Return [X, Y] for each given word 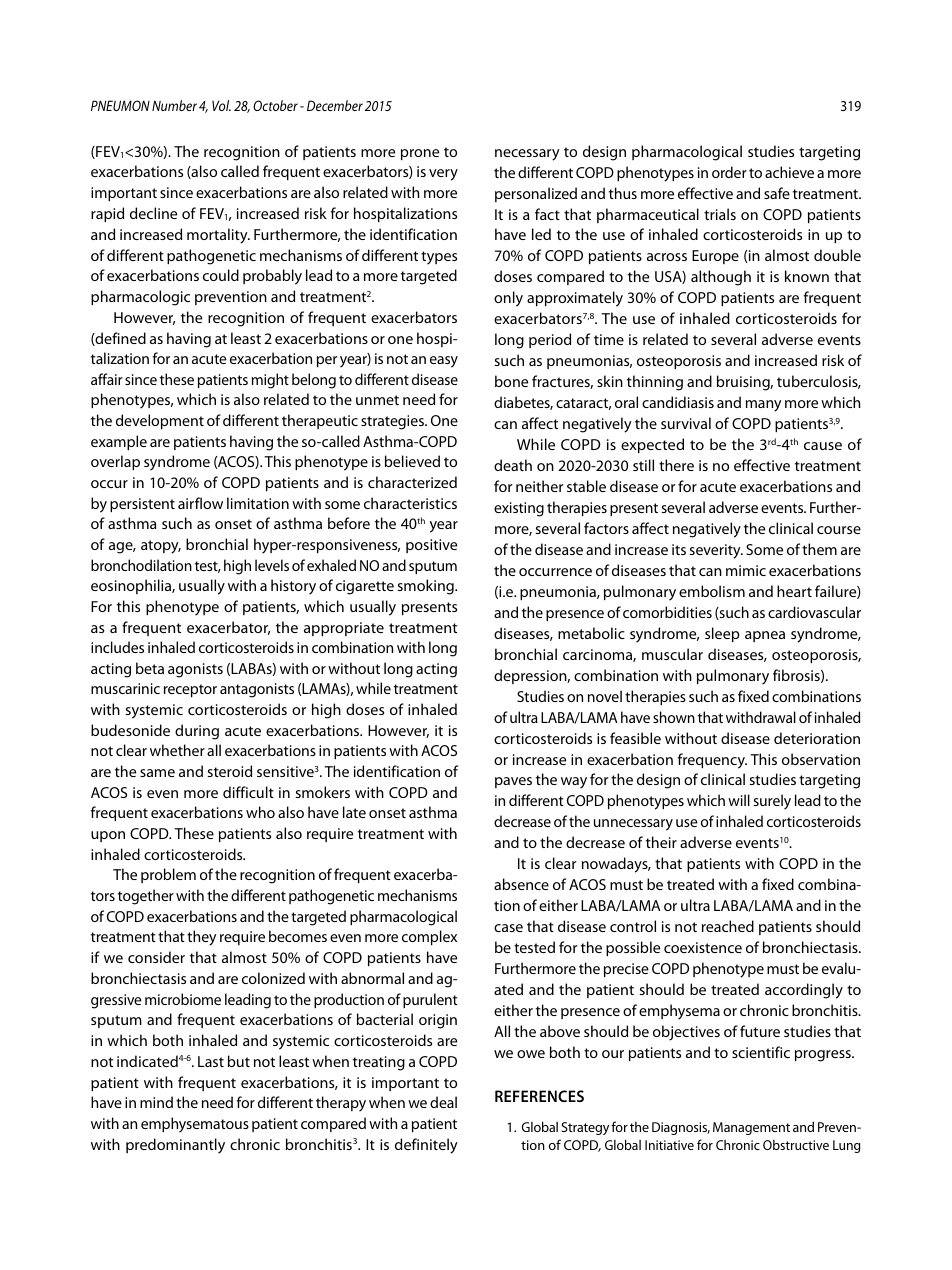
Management [751, 1128]
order [729, 172]
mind [156, 1102]
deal [443, 1102]
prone [420, 154]
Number [174, 105]
